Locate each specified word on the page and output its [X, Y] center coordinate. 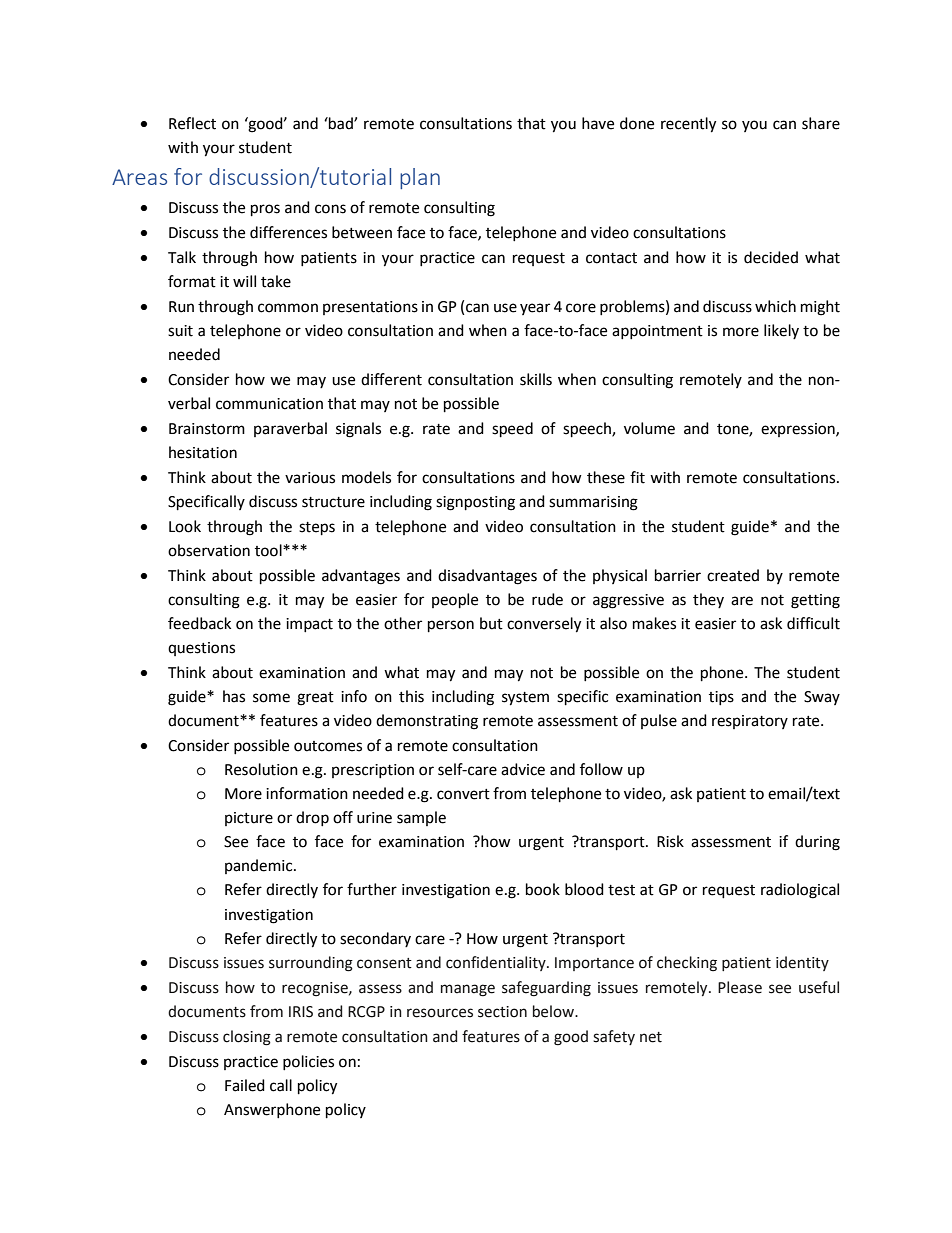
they [708, 600]
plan [420, 178]
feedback [199, 623]
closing [247, 1038]
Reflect [192, 123]
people [455, 601]
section [502, 1012]
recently [688, 125]
